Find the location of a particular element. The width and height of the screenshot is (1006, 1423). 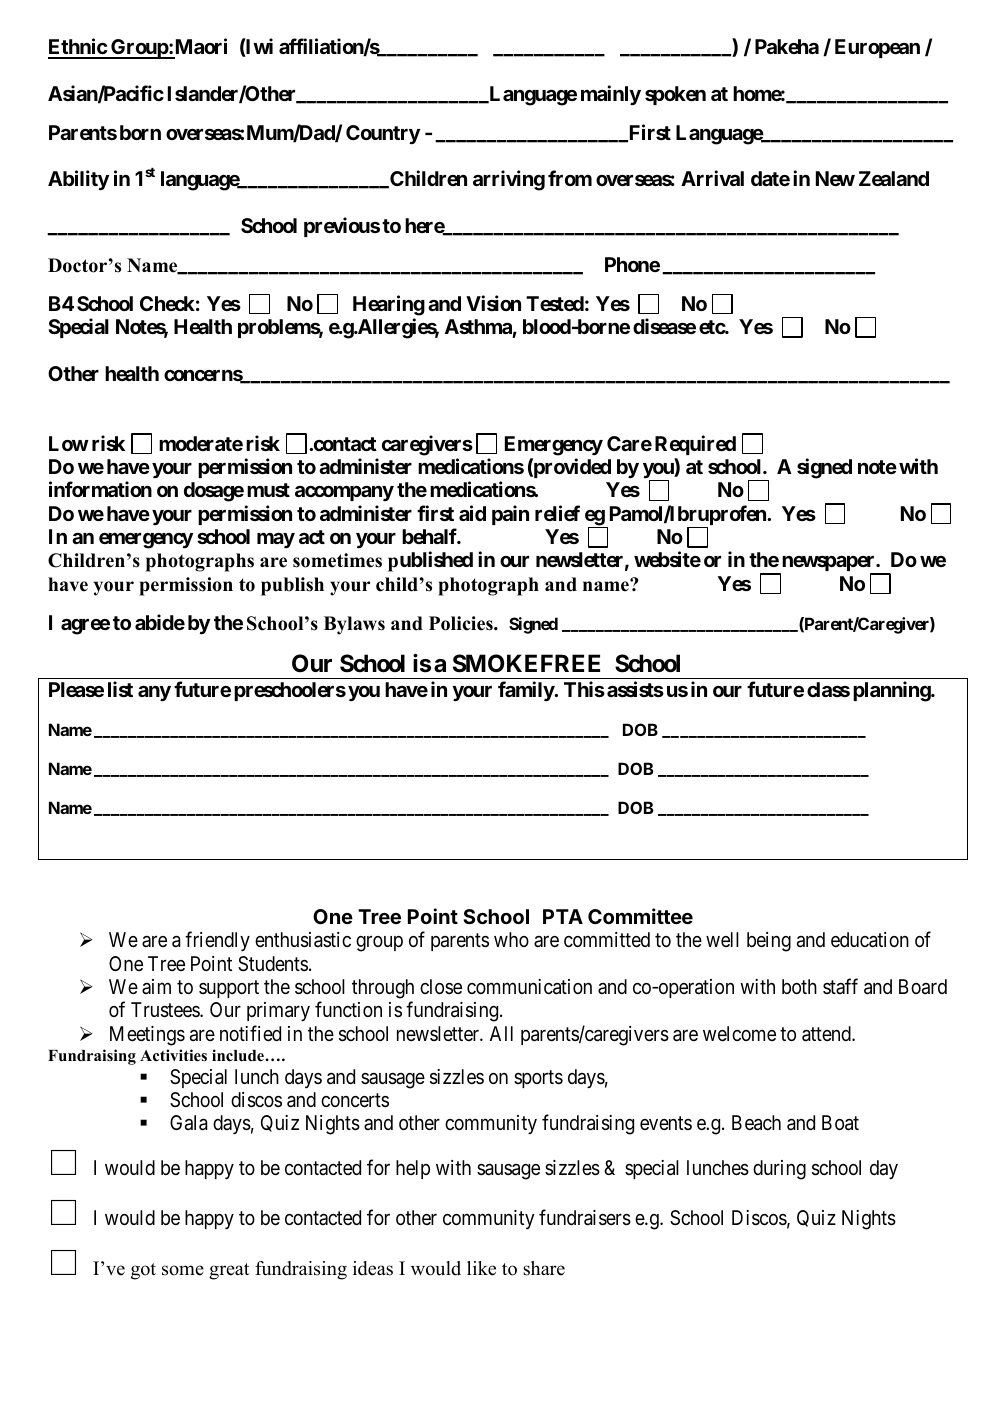

got is located at coordinates (143, 1271).
